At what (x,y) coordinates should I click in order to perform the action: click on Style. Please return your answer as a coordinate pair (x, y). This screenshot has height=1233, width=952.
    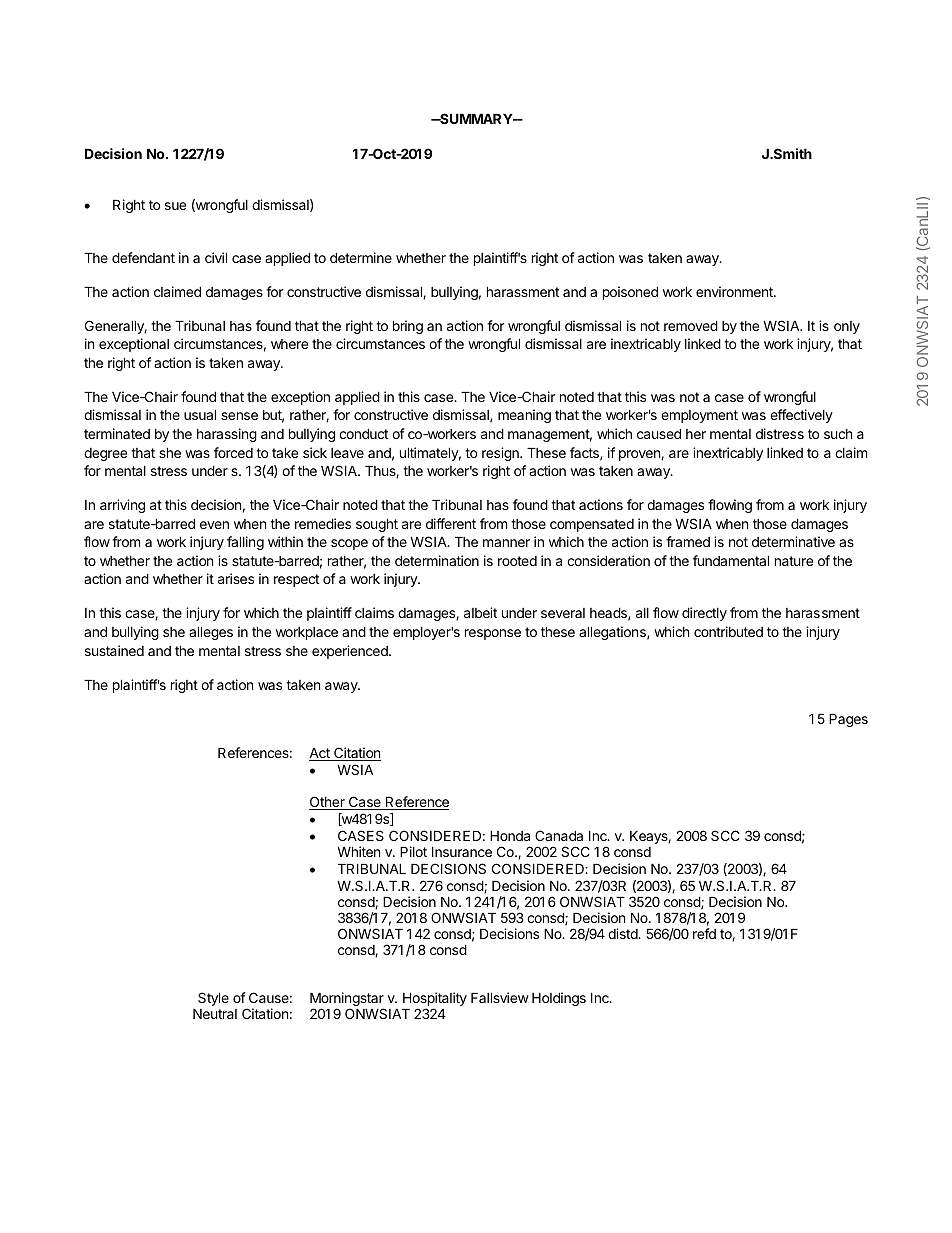
    Looking at the image, I should click on (213, 999).
